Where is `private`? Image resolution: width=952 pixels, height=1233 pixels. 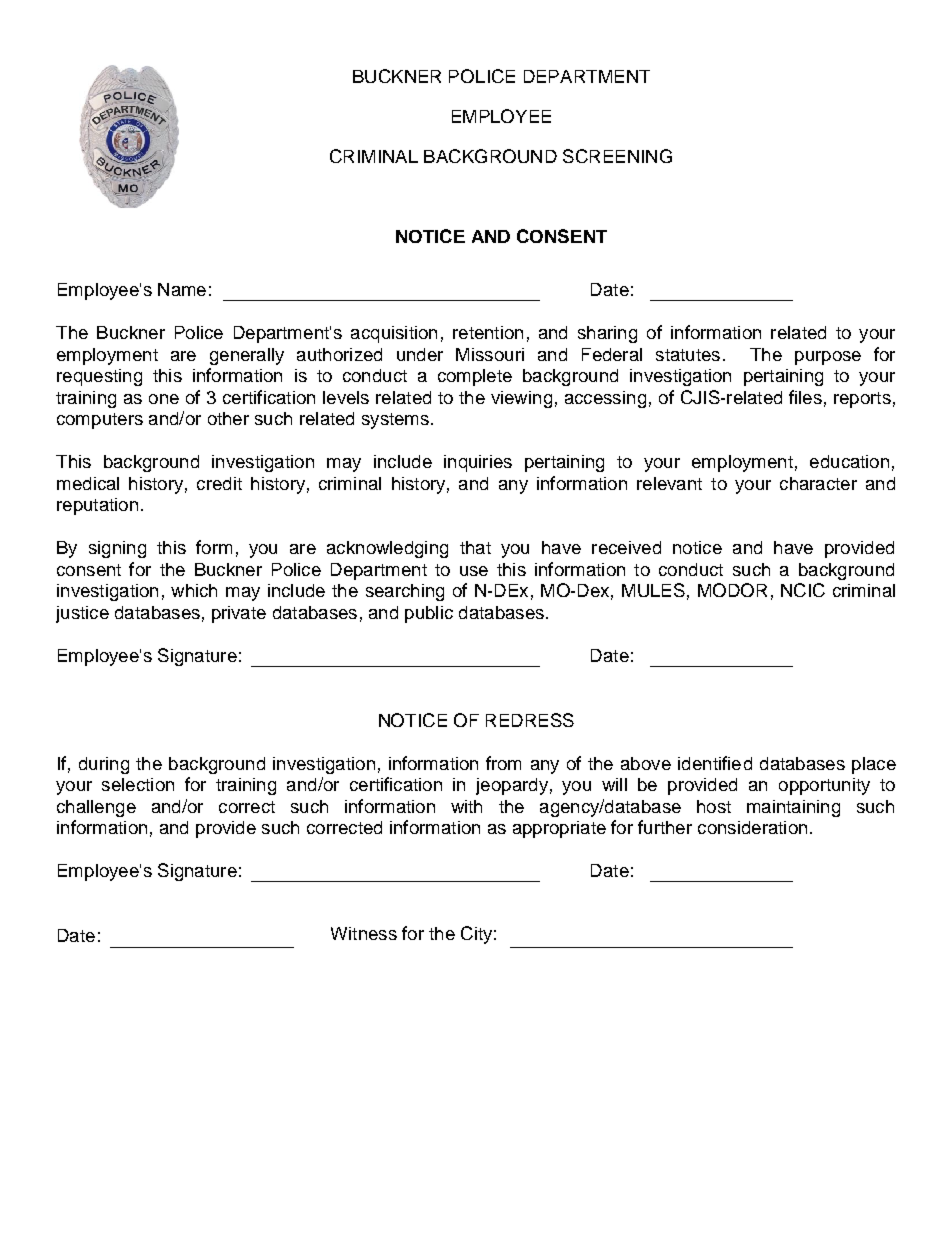 private is located at coordinates (239, 614).
